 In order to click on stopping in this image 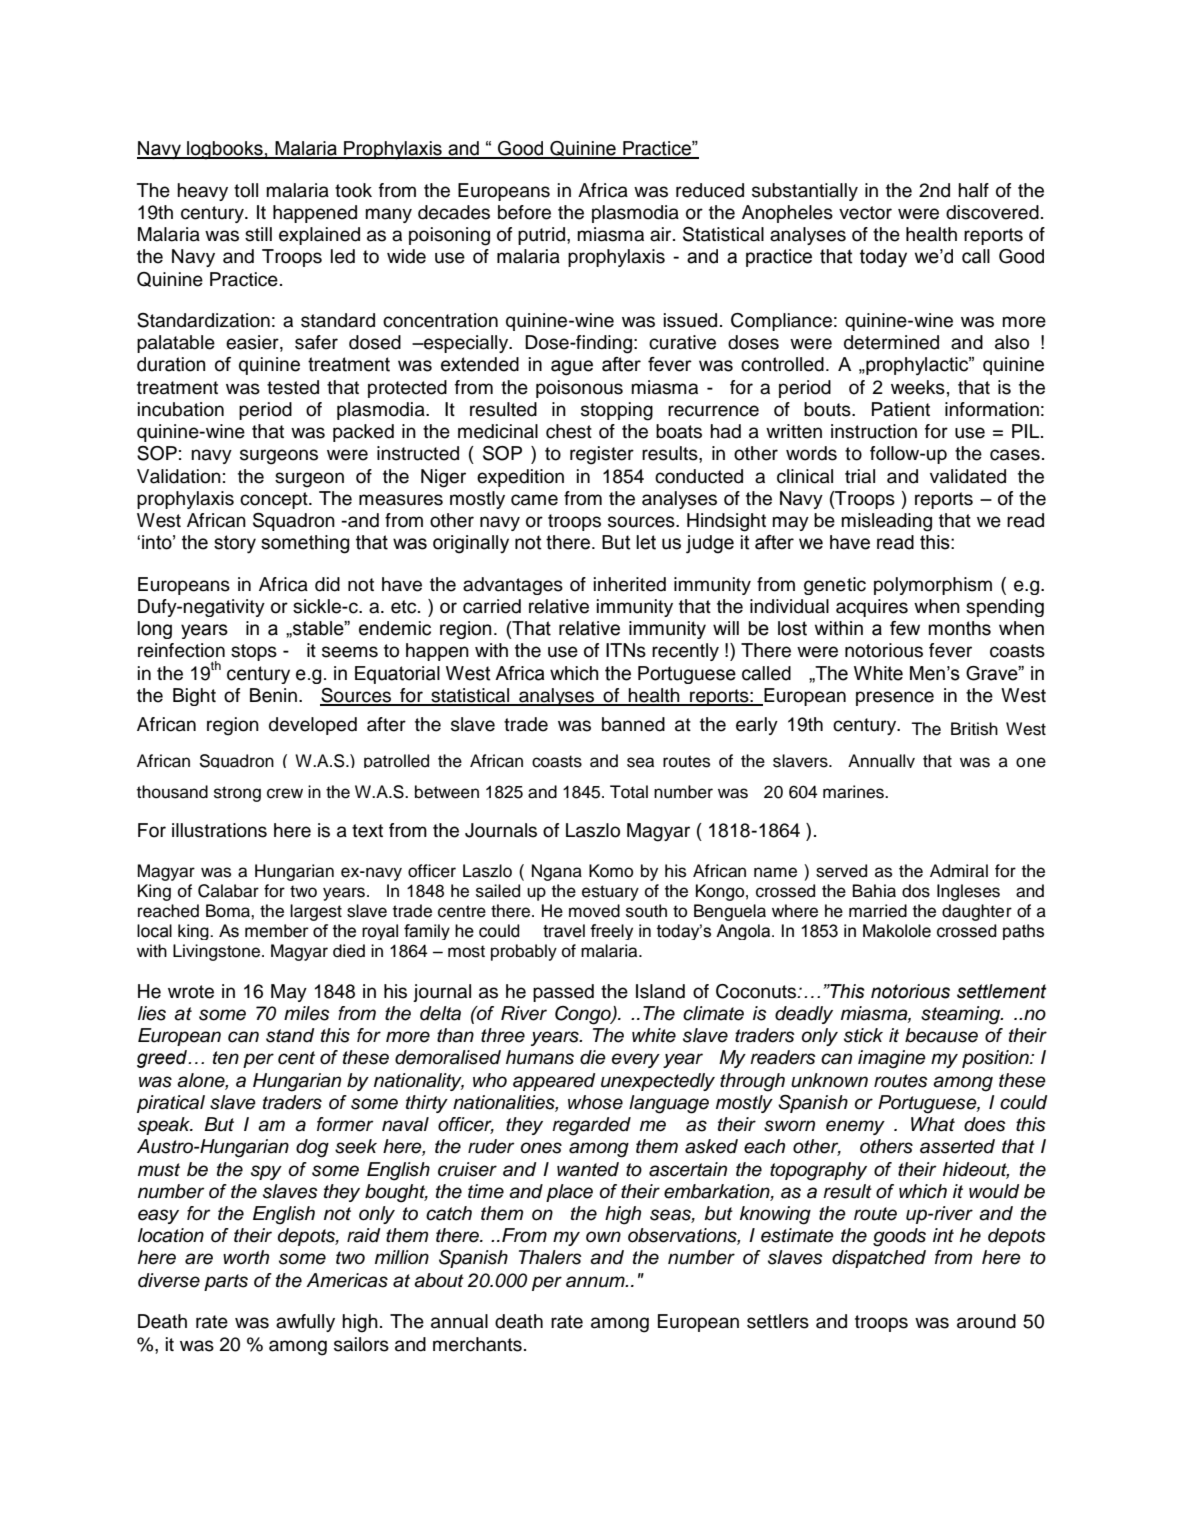, I will do `click(617, 411)`.
